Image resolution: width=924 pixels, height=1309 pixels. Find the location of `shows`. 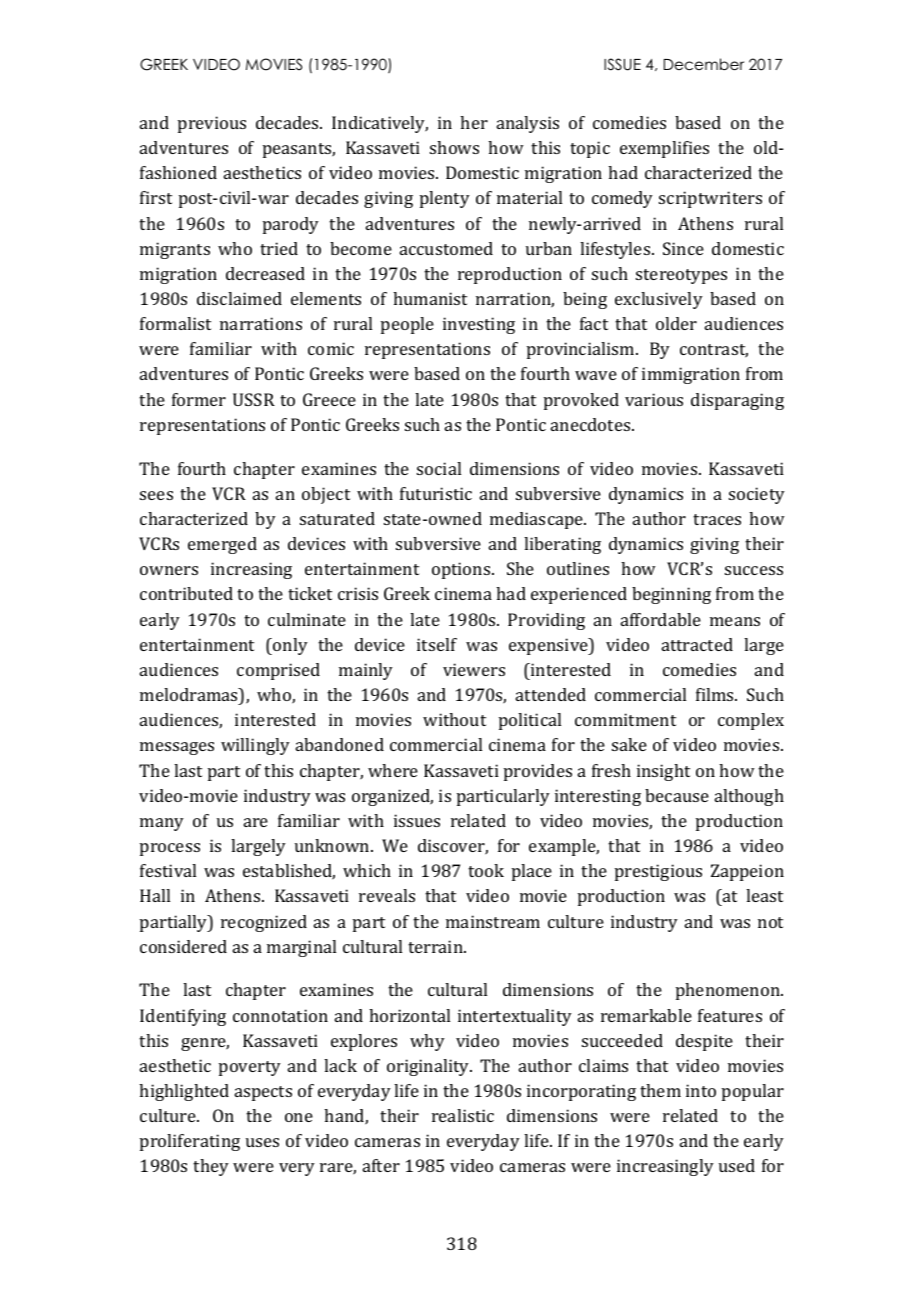

shows is located at coordinates (454, 147).
